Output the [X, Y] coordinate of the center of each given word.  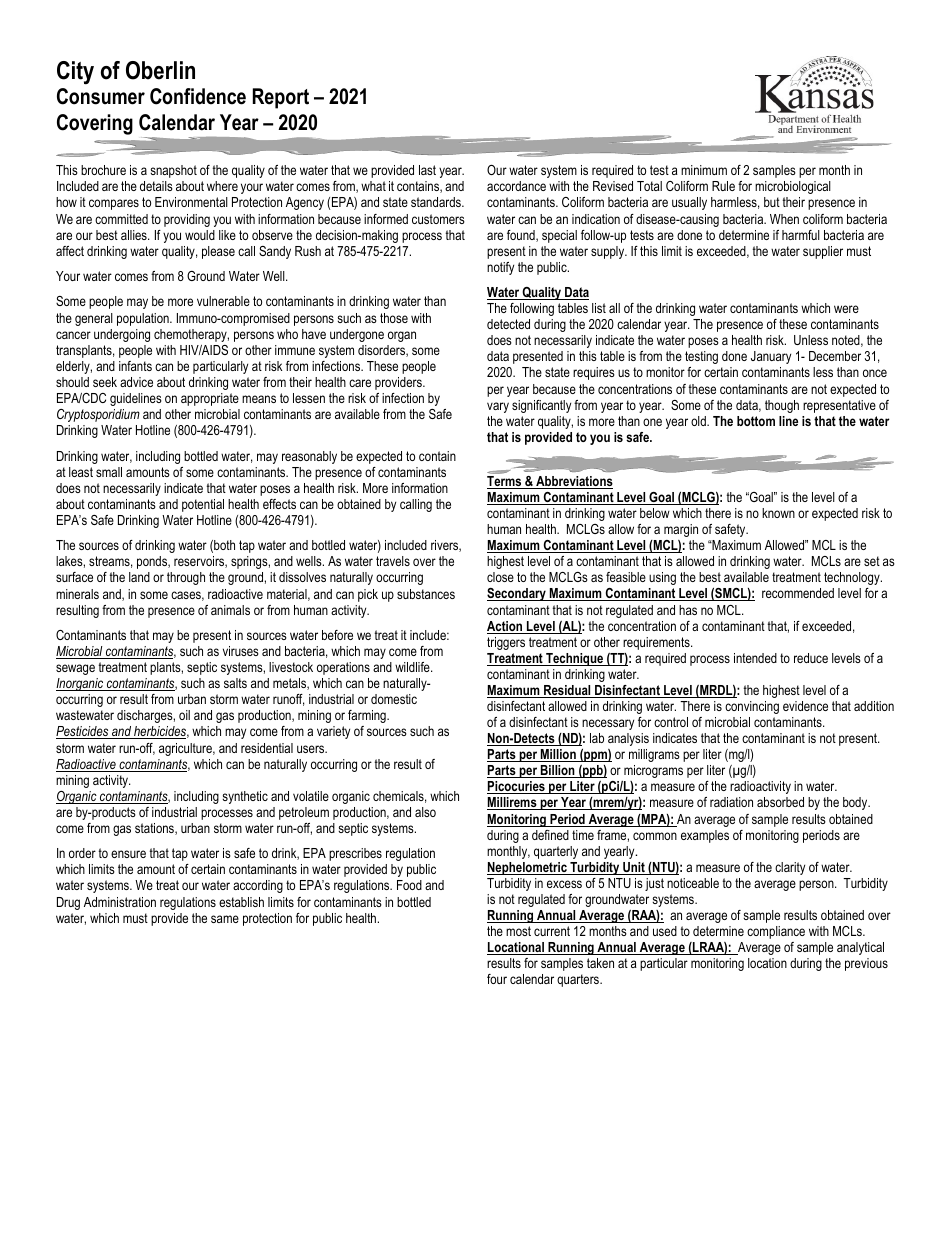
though [782, 406]
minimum [704, 170]
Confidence [198, 96]
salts [235, 683]
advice [136, 382]
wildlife [413, 667]
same [225, 919]
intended [755, 658]
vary [498, 407]
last [427, 170]
